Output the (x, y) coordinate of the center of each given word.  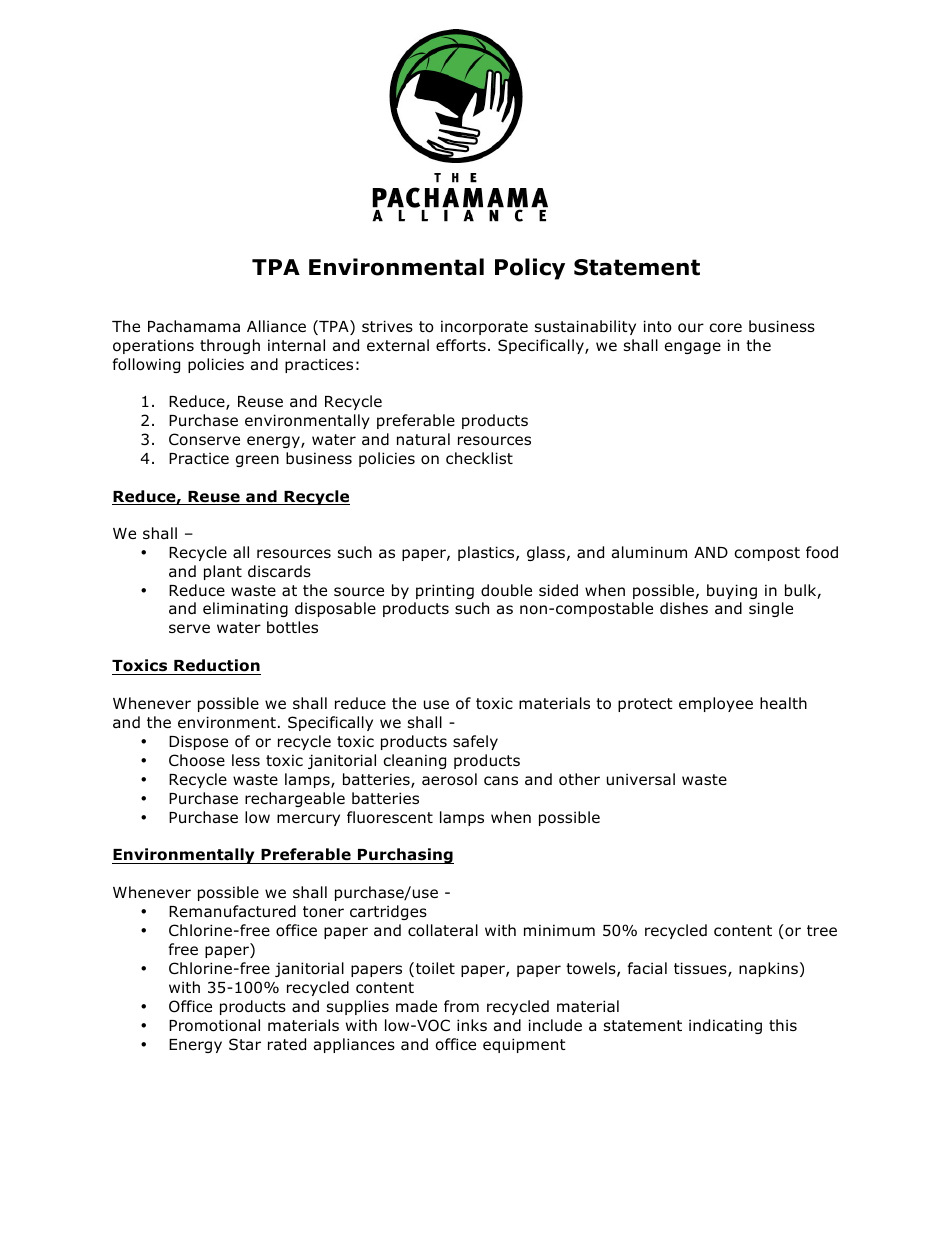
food (822, 552)
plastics (487, 553)
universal (641, 779)
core (725, 328)
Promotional (214, 1025)
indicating (725, 1026)
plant (223, 572)
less (246, 760)
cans (501, 780)
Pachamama (194, 326)
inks (472, 1025)
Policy (530, 269)
